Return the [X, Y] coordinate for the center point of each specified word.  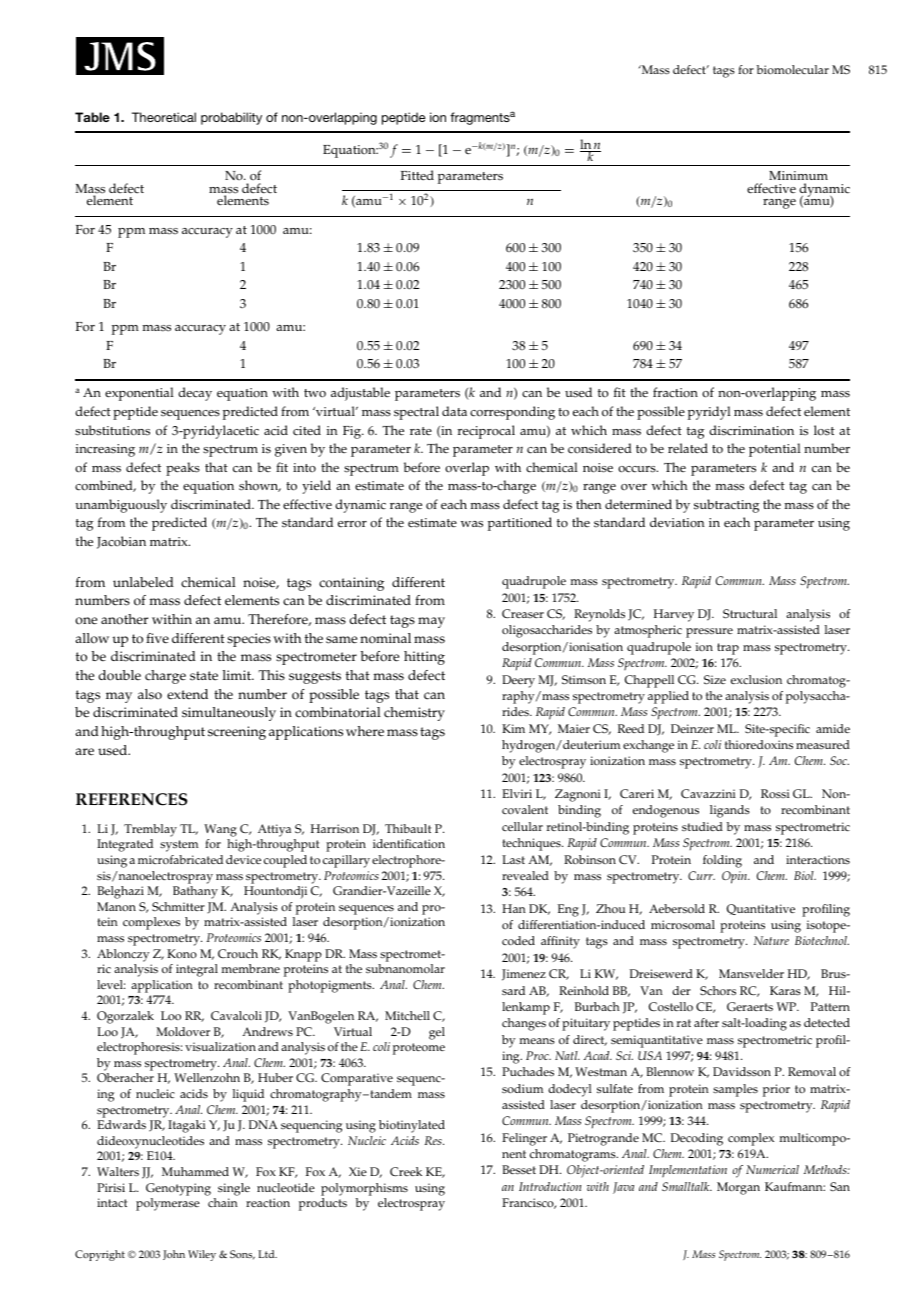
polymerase [168, 1204]
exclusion [756, 680]
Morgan [738, 1188]
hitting [424, 658]
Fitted [417, 175]
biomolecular [793, 70]
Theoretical [164, 117]
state [204, 676]
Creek [406, 1172]
